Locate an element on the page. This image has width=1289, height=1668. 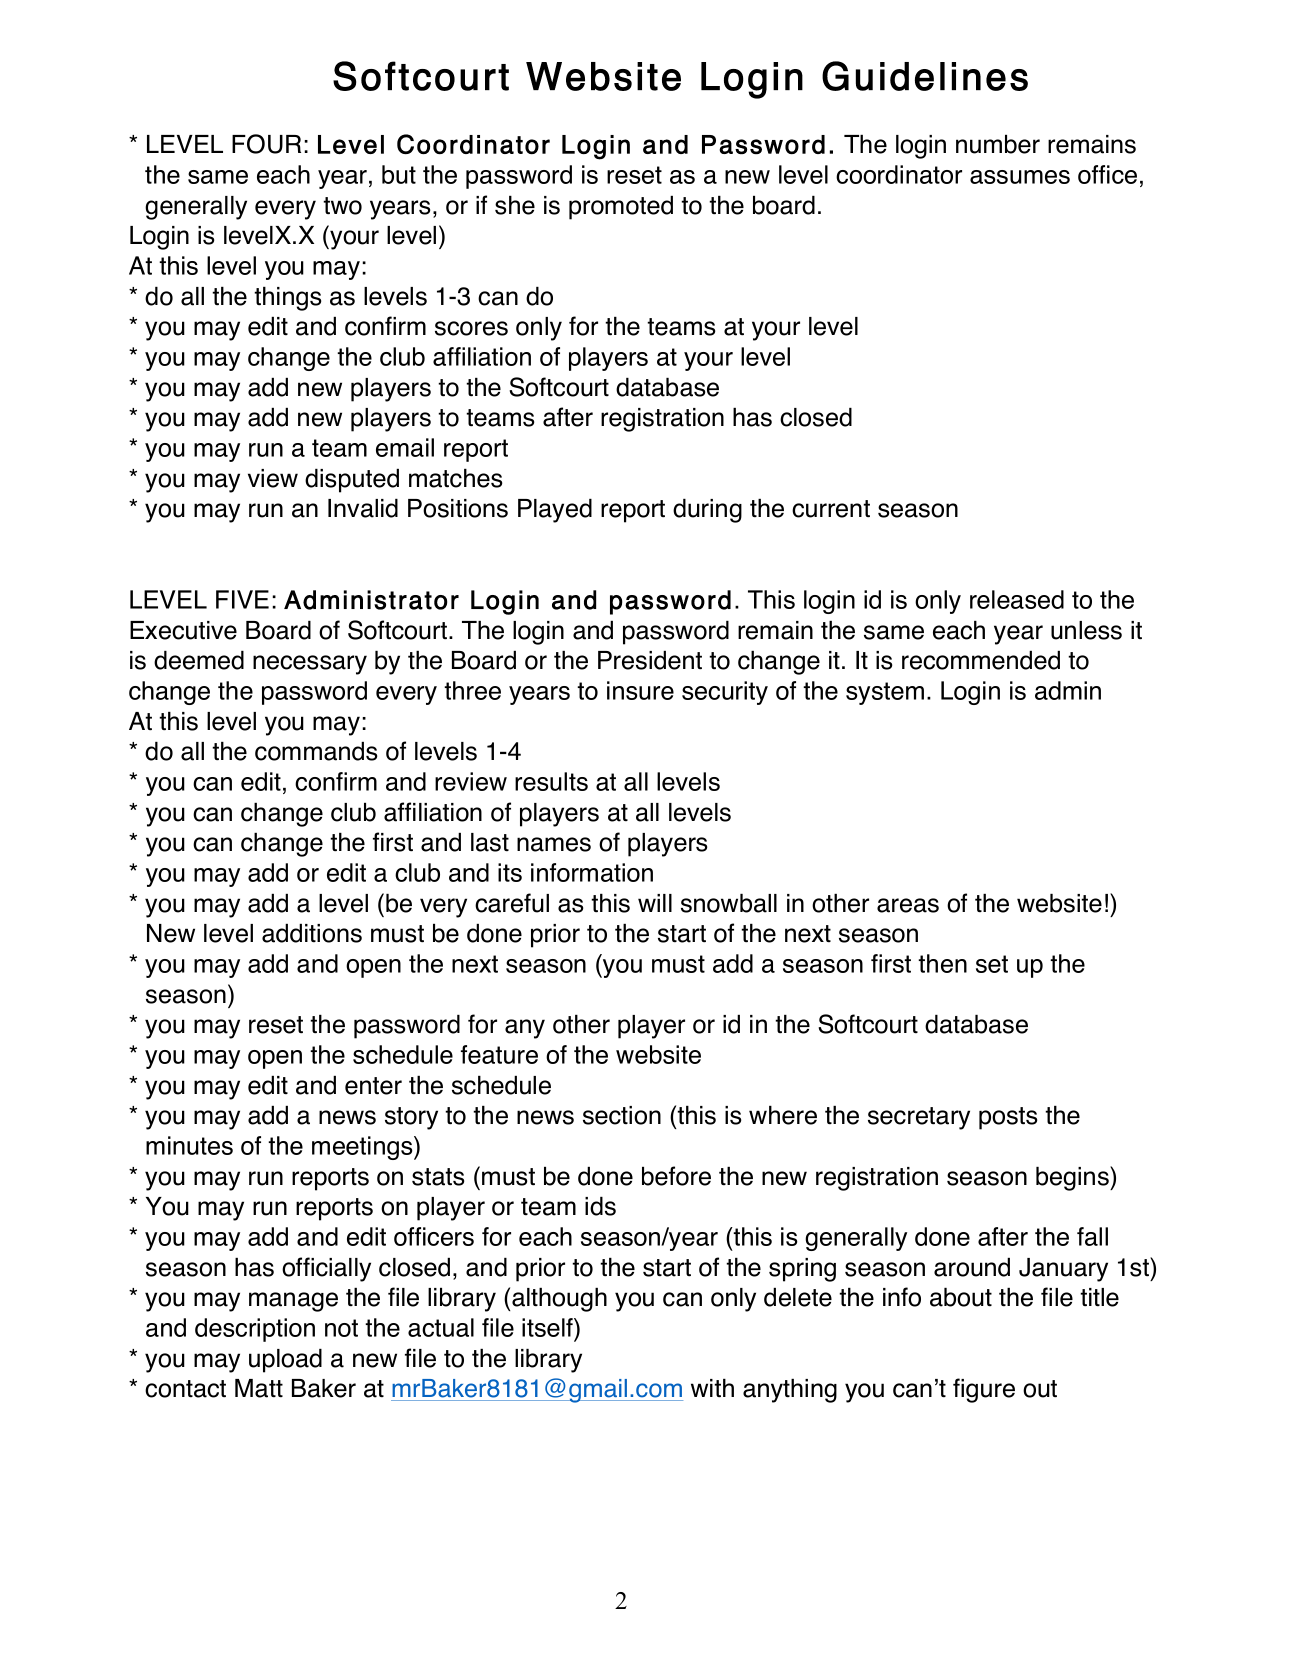
upload is located at coordinates (285, 1361).
